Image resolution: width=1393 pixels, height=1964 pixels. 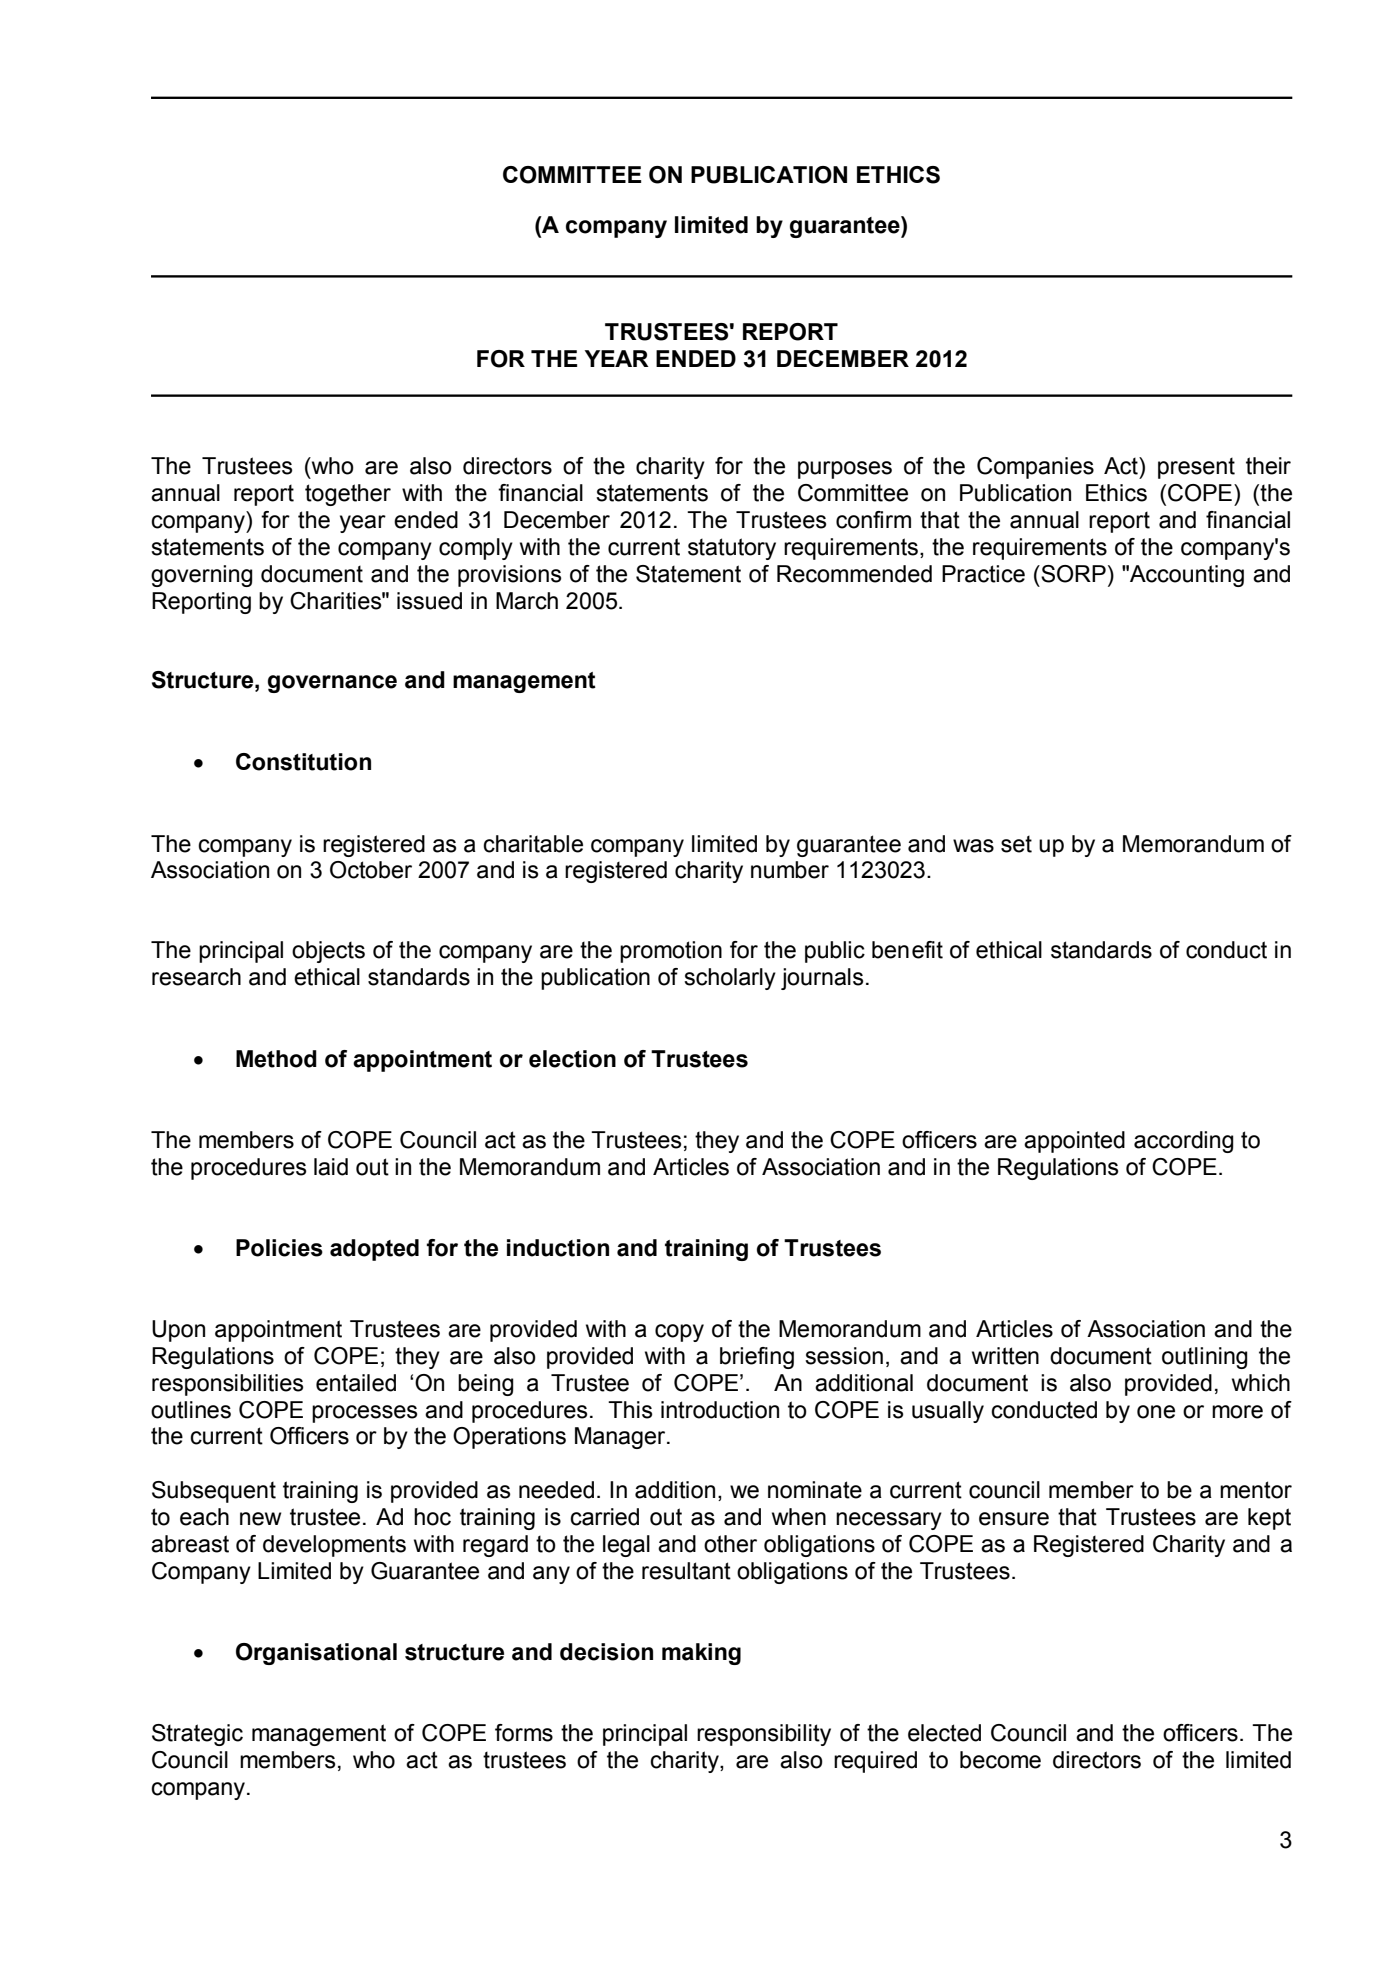 What do you see at coordinates (1000, 1760) in the screenshot?
I see `become` at bounding box center [1000, 1760].
